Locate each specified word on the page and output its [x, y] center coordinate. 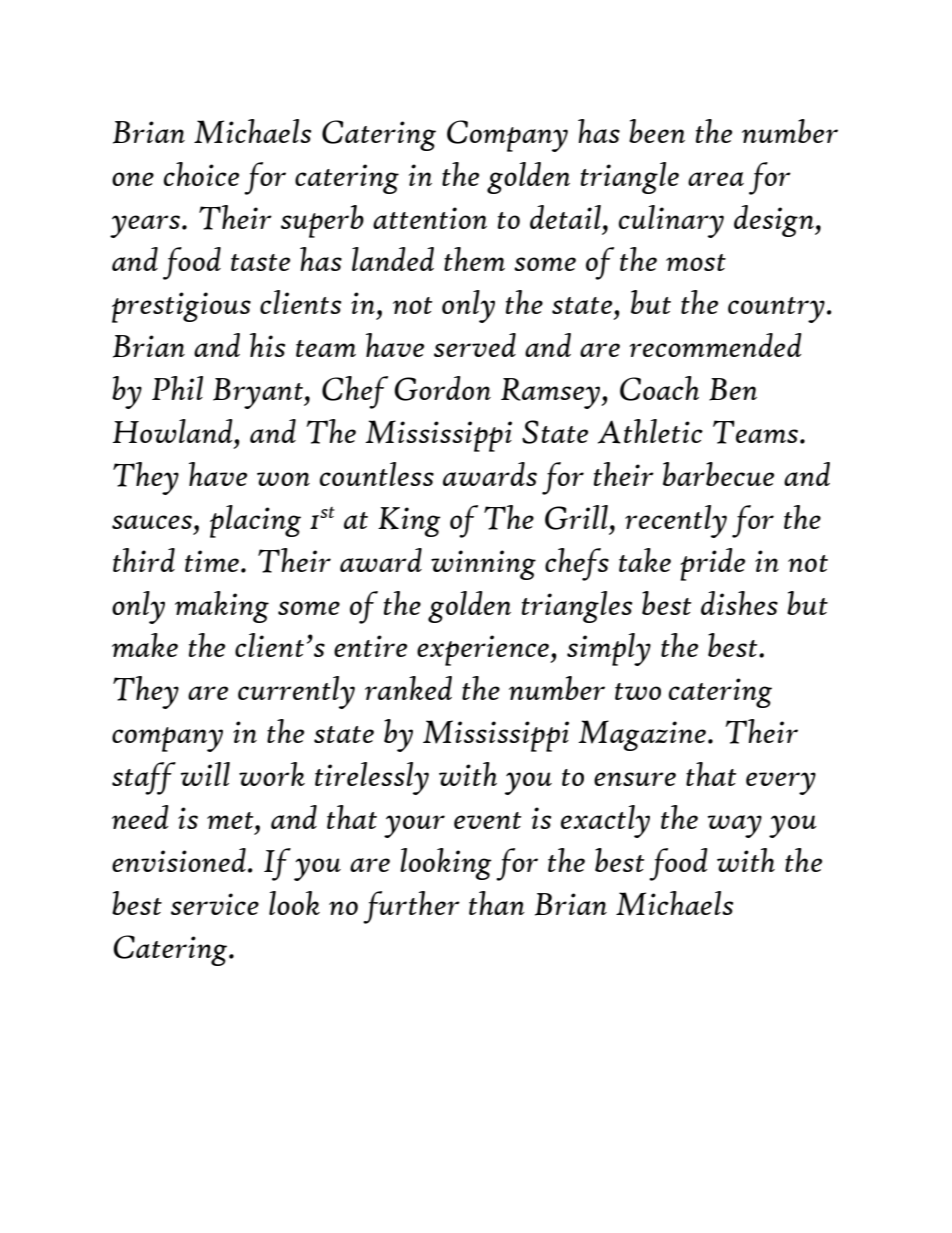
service [215, 904]
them [474, 259]
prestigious [181, 307]
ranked [408, 688]
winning [483, 565]
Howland [174, 431]
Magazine [642, 735]
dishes [739, 603]
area [716, 179]
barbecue [718, 474]
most [696, 262]
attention [430, 218]
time [212, 561]
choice [201, 174]
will [205, 774]
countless [377, 474]
